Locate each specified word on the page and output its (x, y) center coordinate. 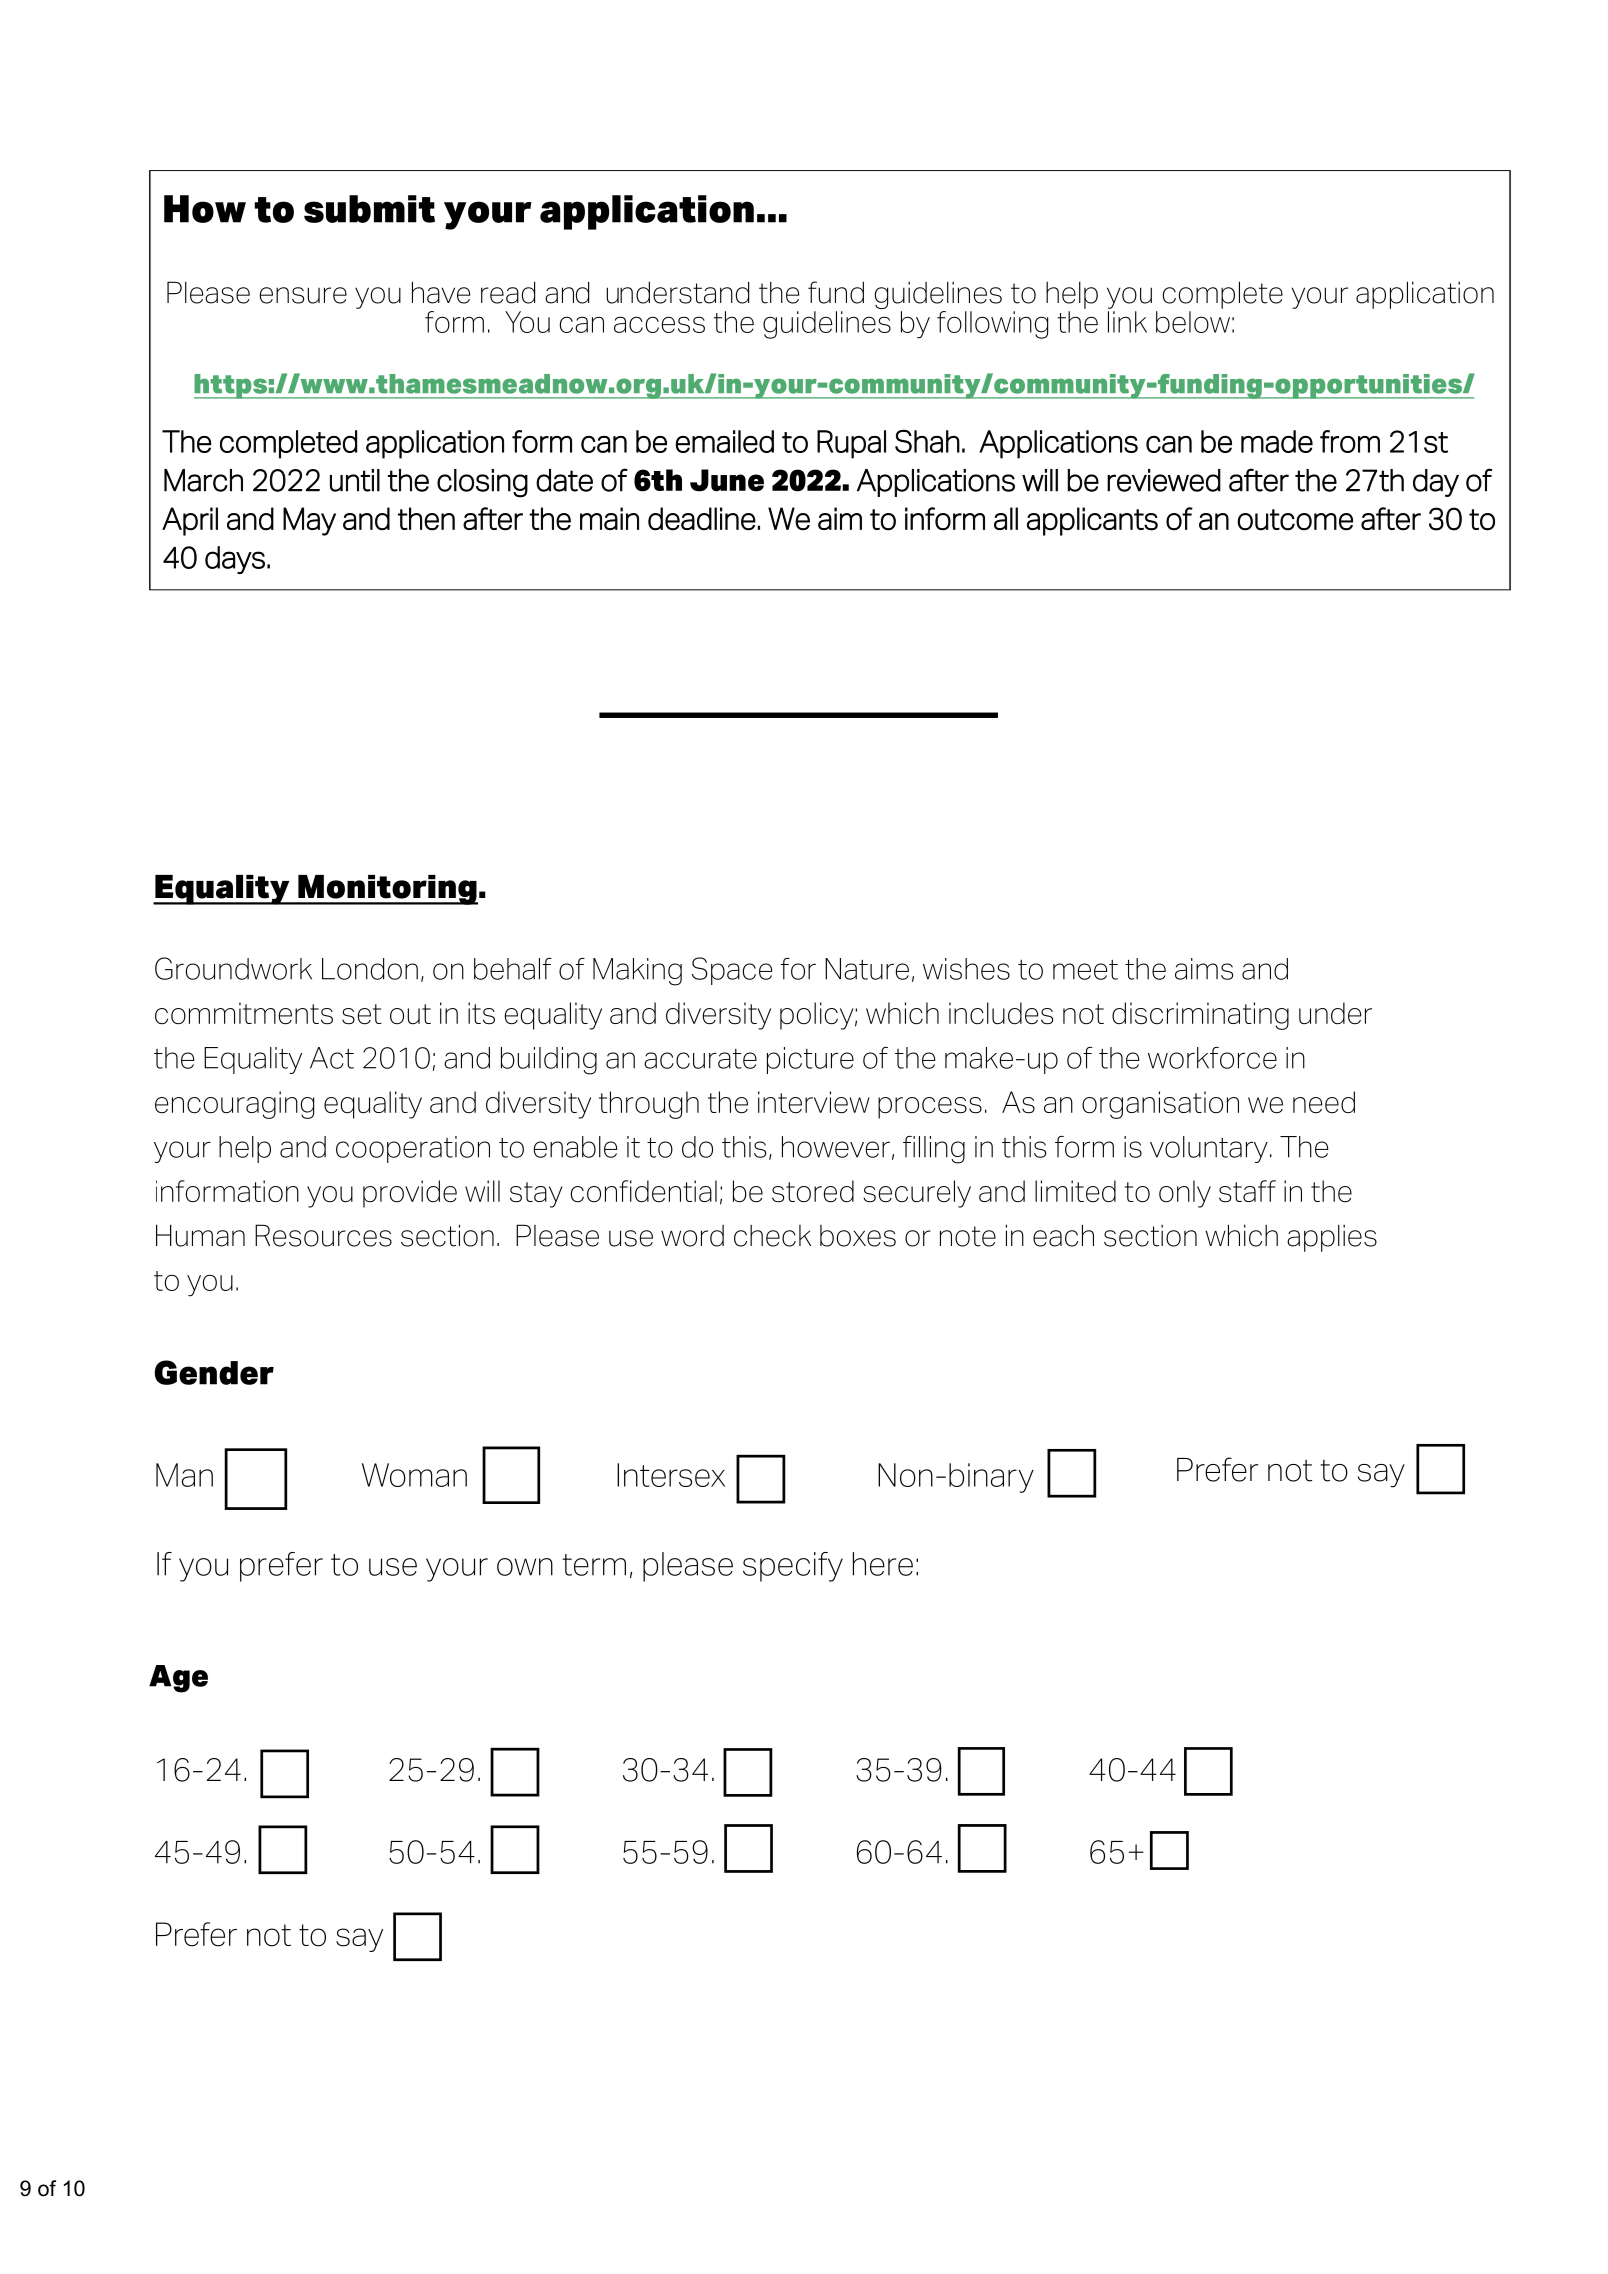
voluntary (1209, 1149)
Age (178, 1679)
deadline (702, 519)
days (235, 560)
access (659, 324)
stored (813, 1191)
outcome (1295, 520)
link (1127, 320)
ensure (303, 295)
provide (410, 1194)
